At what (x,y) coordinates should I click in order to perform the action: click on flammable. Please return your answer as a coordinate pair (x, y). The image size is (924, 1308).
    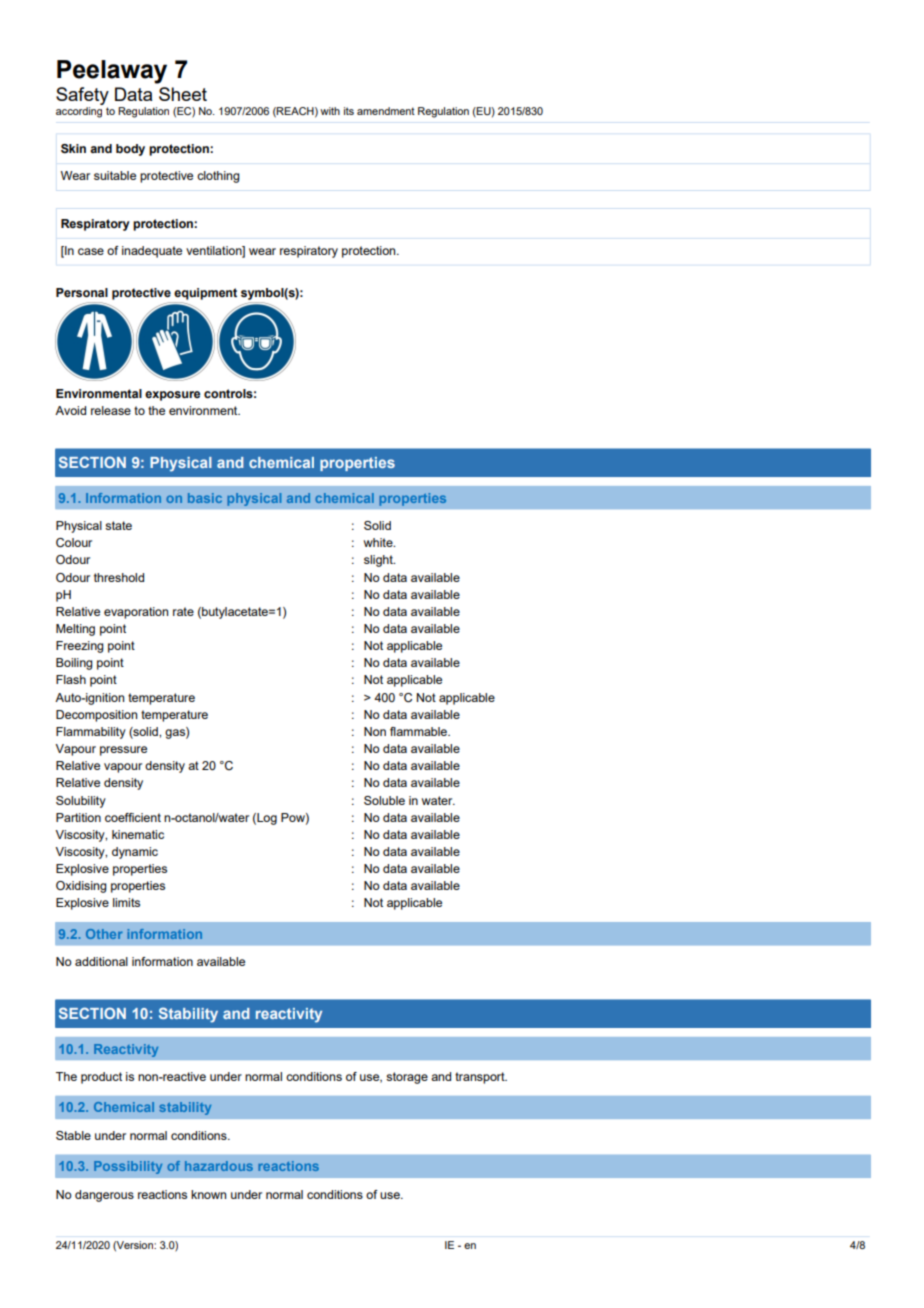
    Looking at the image, I should click on (419, 731).
